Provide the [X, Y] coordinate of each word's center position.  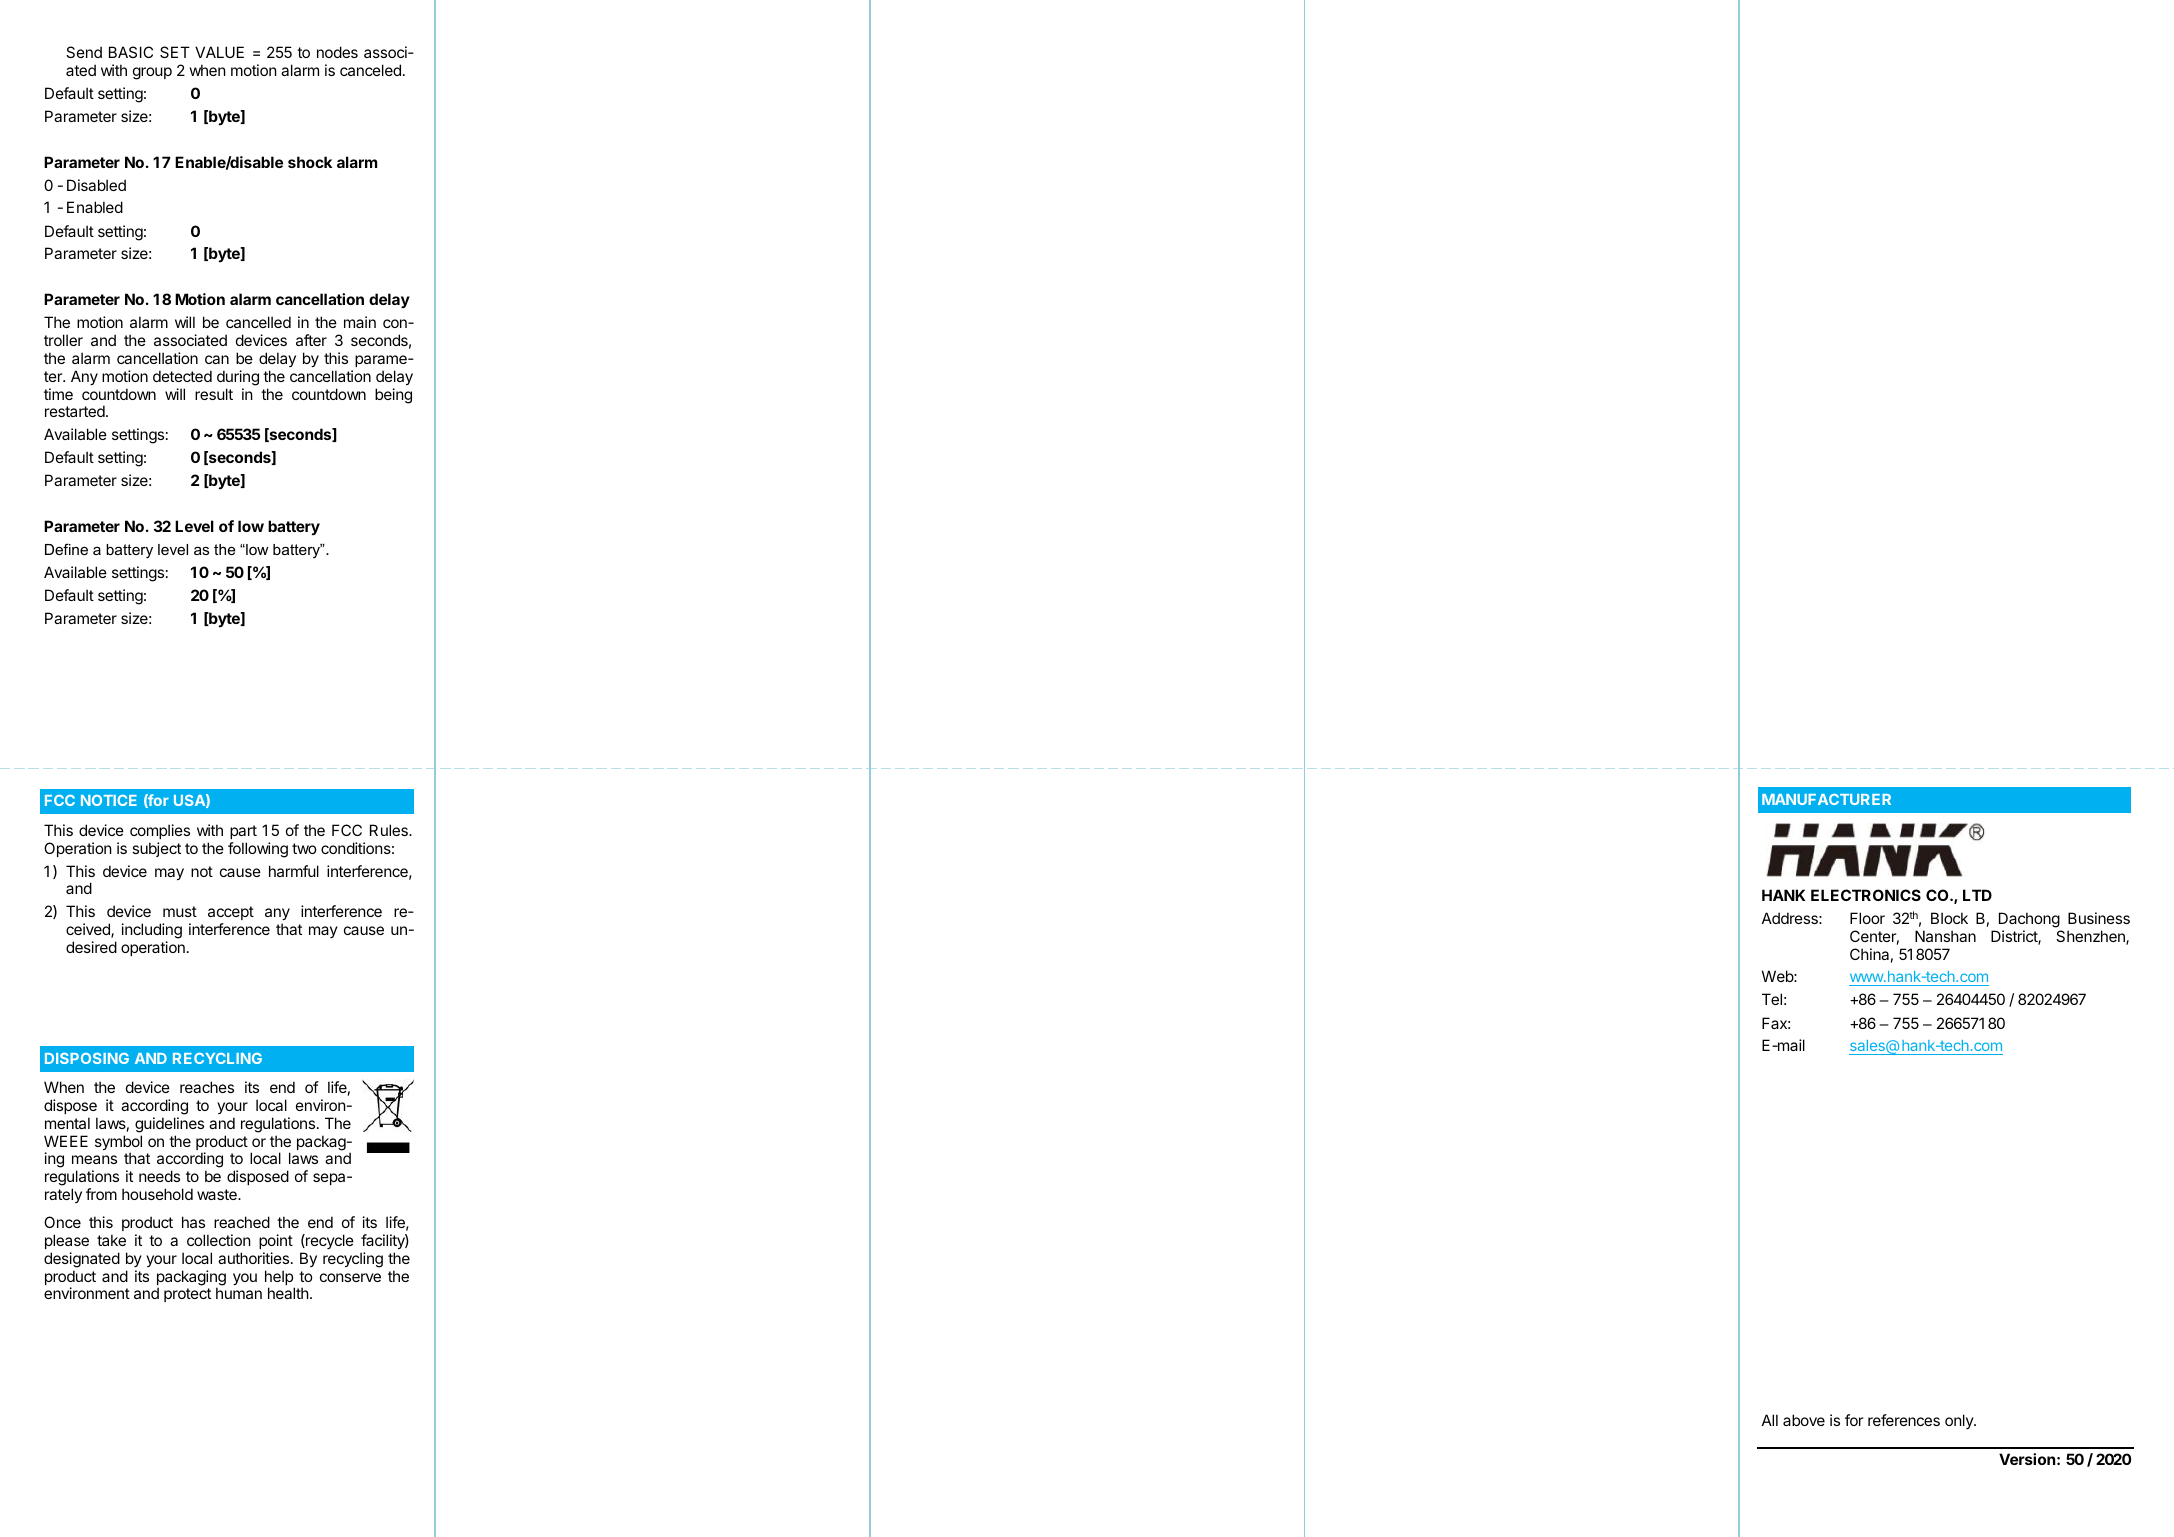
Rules [390, 830]
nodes [337, 52]
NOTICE [109, 800]
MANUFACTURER [1826, 799]
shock [310, 162]
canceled [370, 70]
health [289, 1293]
